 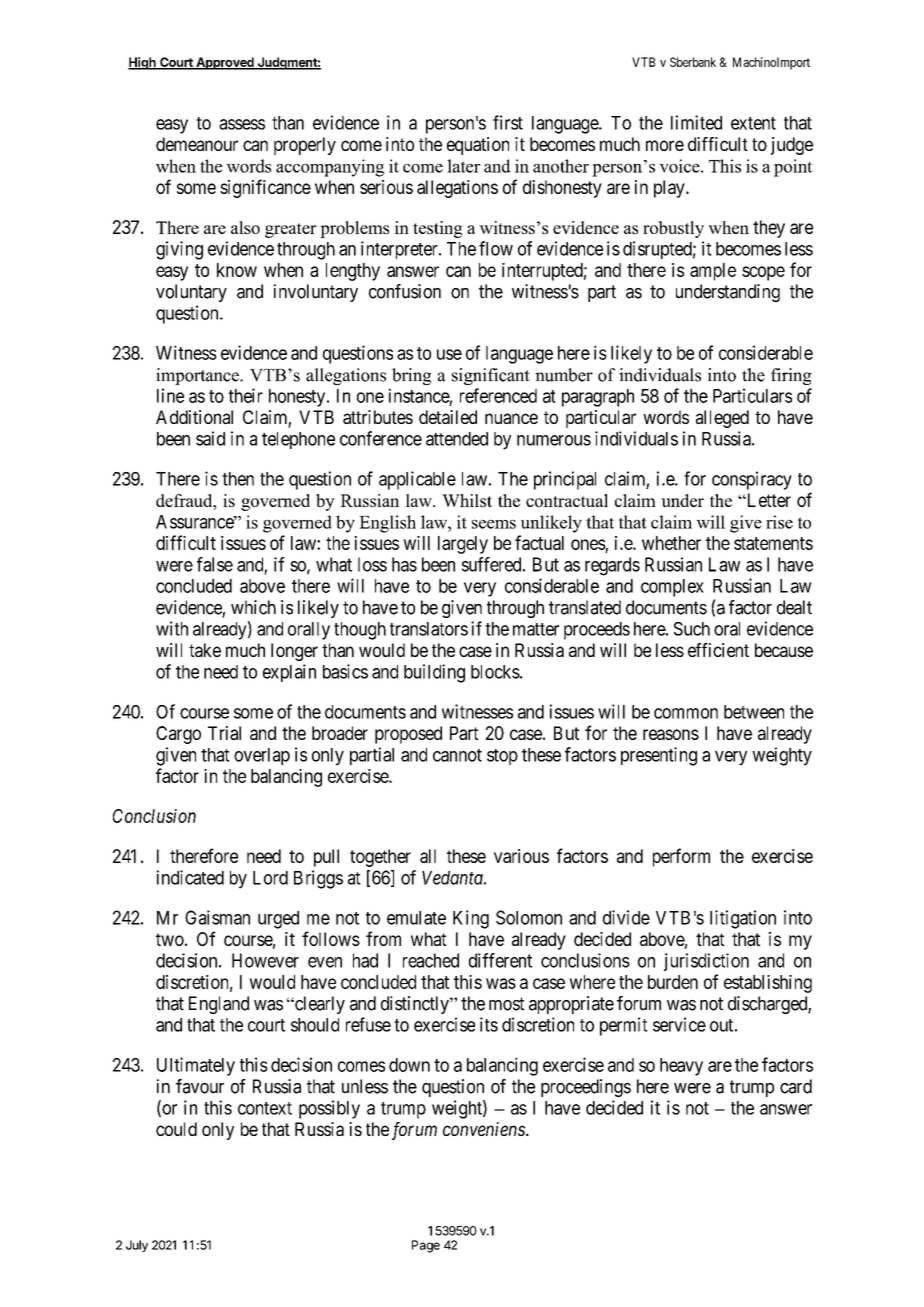 I want to click on first, so click(x=508, y=122).
